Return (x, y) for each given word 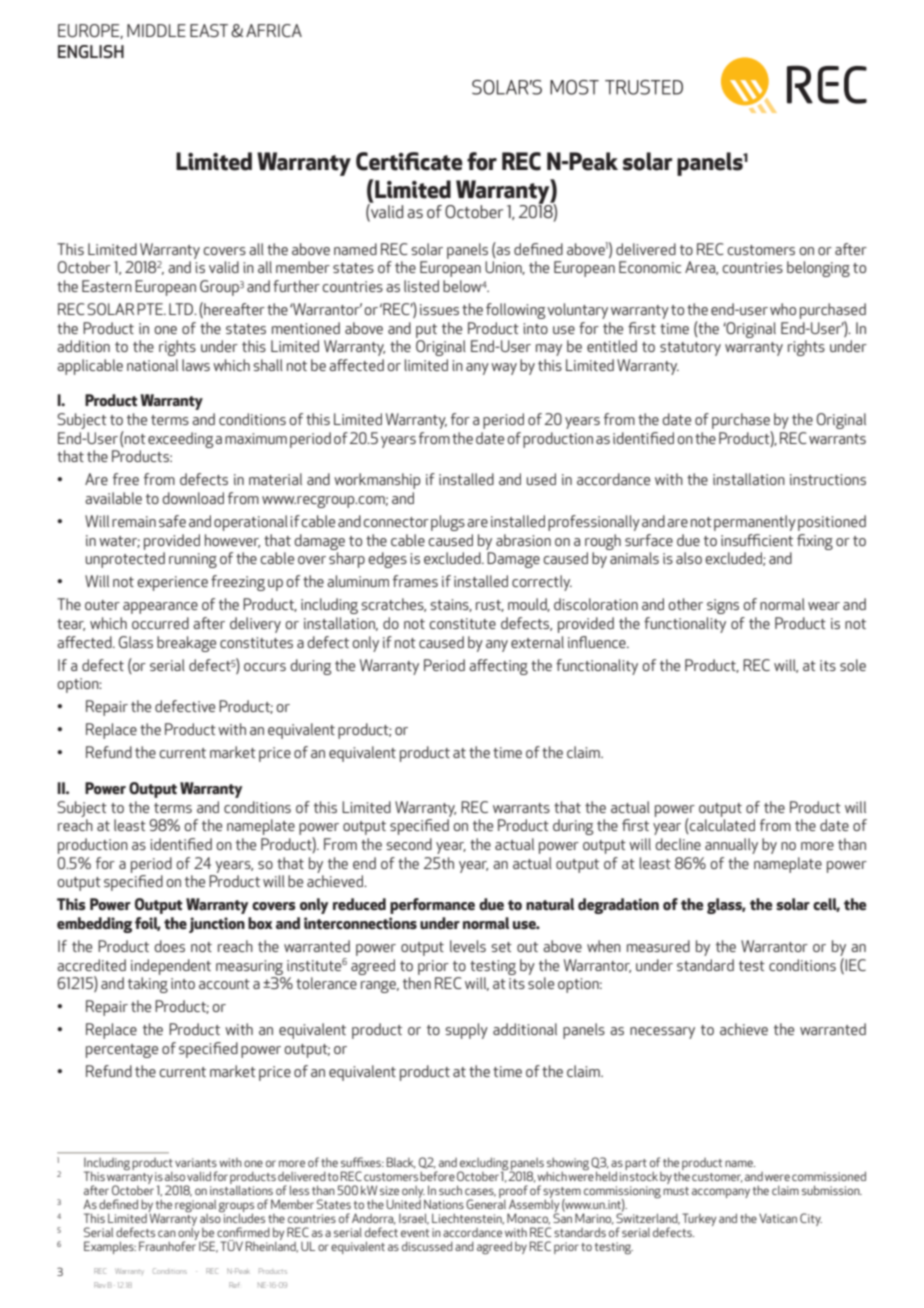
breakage (186, 644)
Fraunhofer (167, 1245)
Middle (156, 30)
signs (723, 606)
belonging (818, 269)
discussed (427, 1246)
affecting (498, 667)
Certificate (409, 161)
